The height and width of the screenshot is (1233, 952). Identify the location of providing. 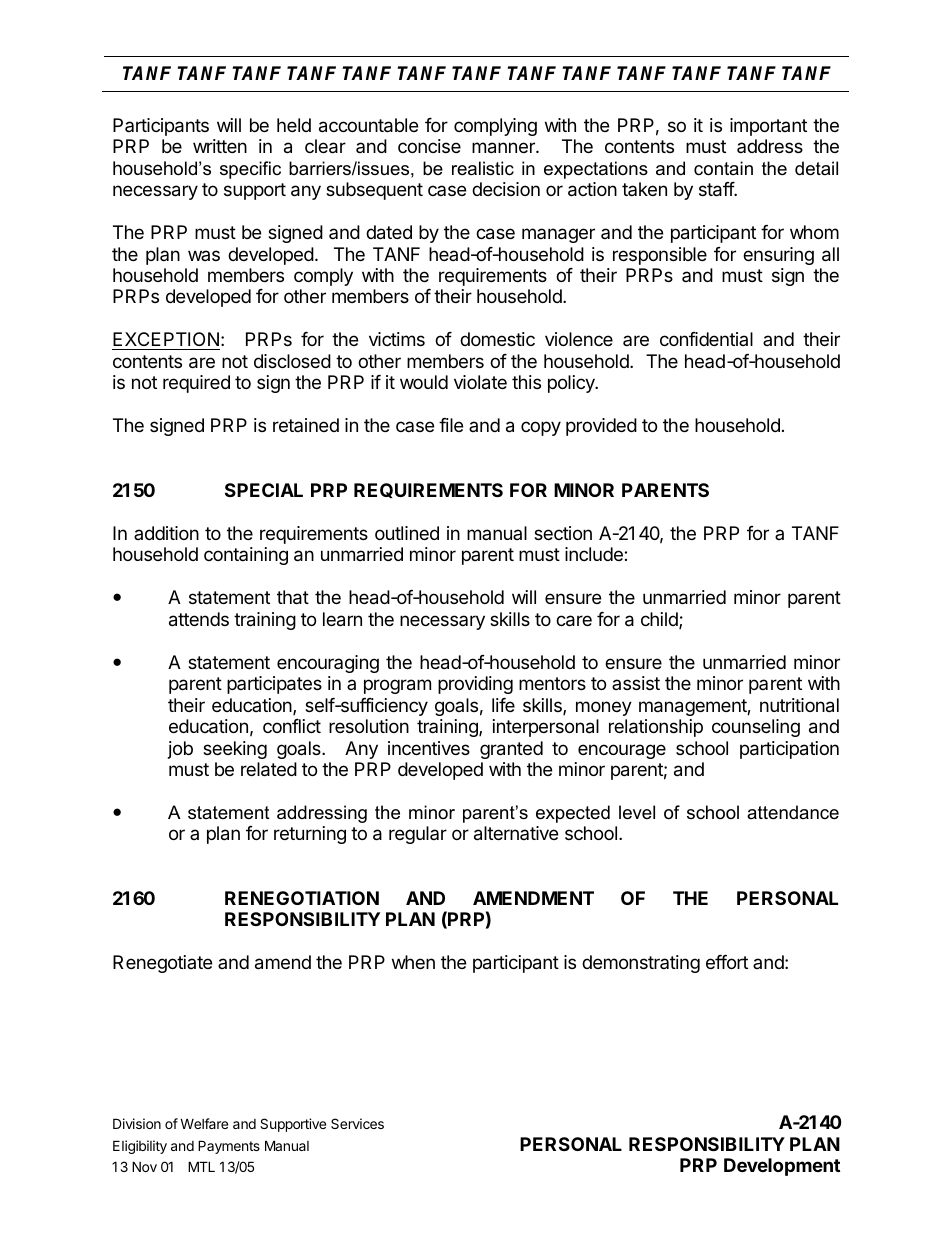
(475, 685).
